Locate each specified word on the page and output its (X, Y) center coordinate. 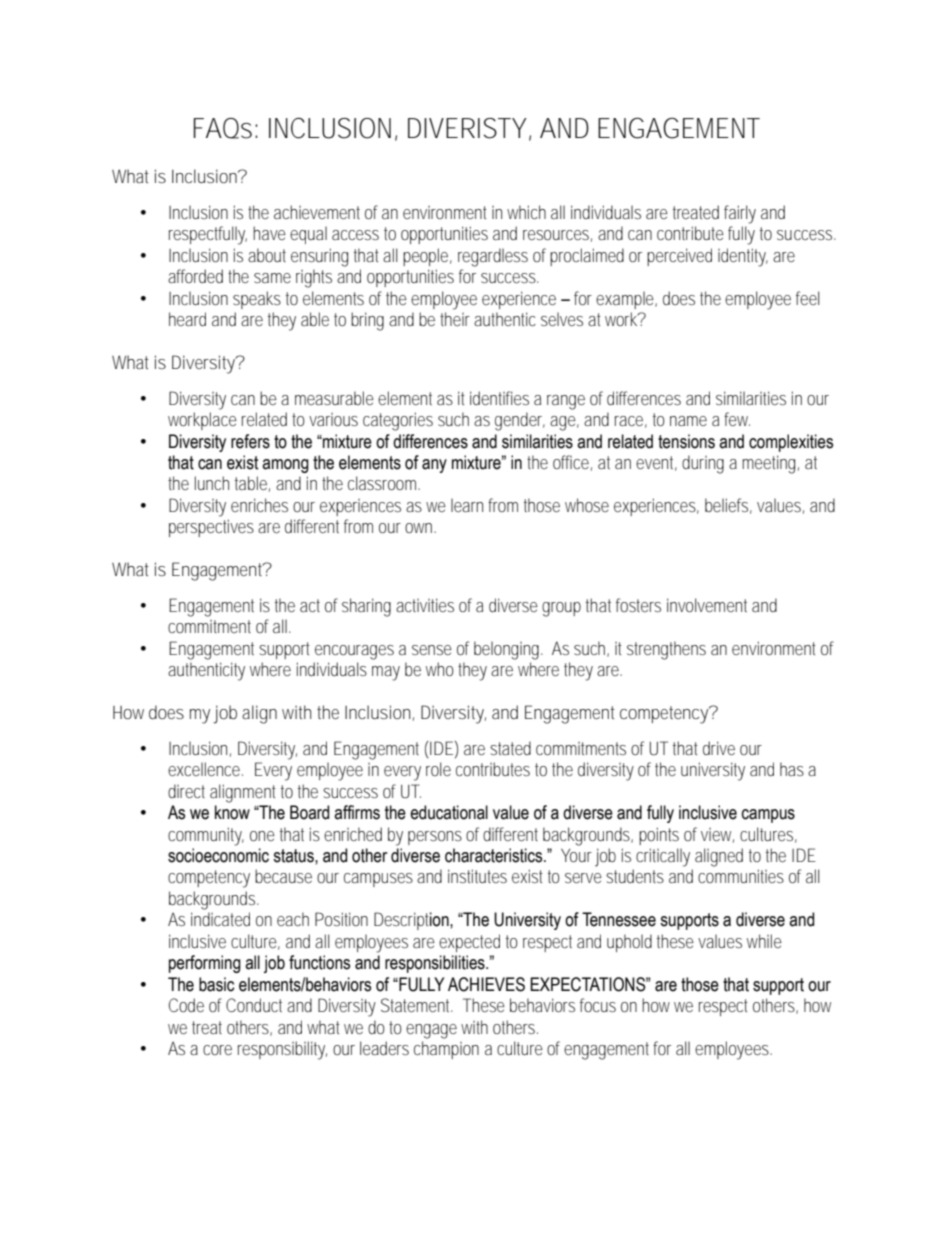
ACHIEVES (486, 984)
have (269, 233)
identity (743, 257)
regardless (493, 257)
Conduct (254, 1005)
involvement (707, 605)
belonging (508, 650)
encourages (354, 652)
